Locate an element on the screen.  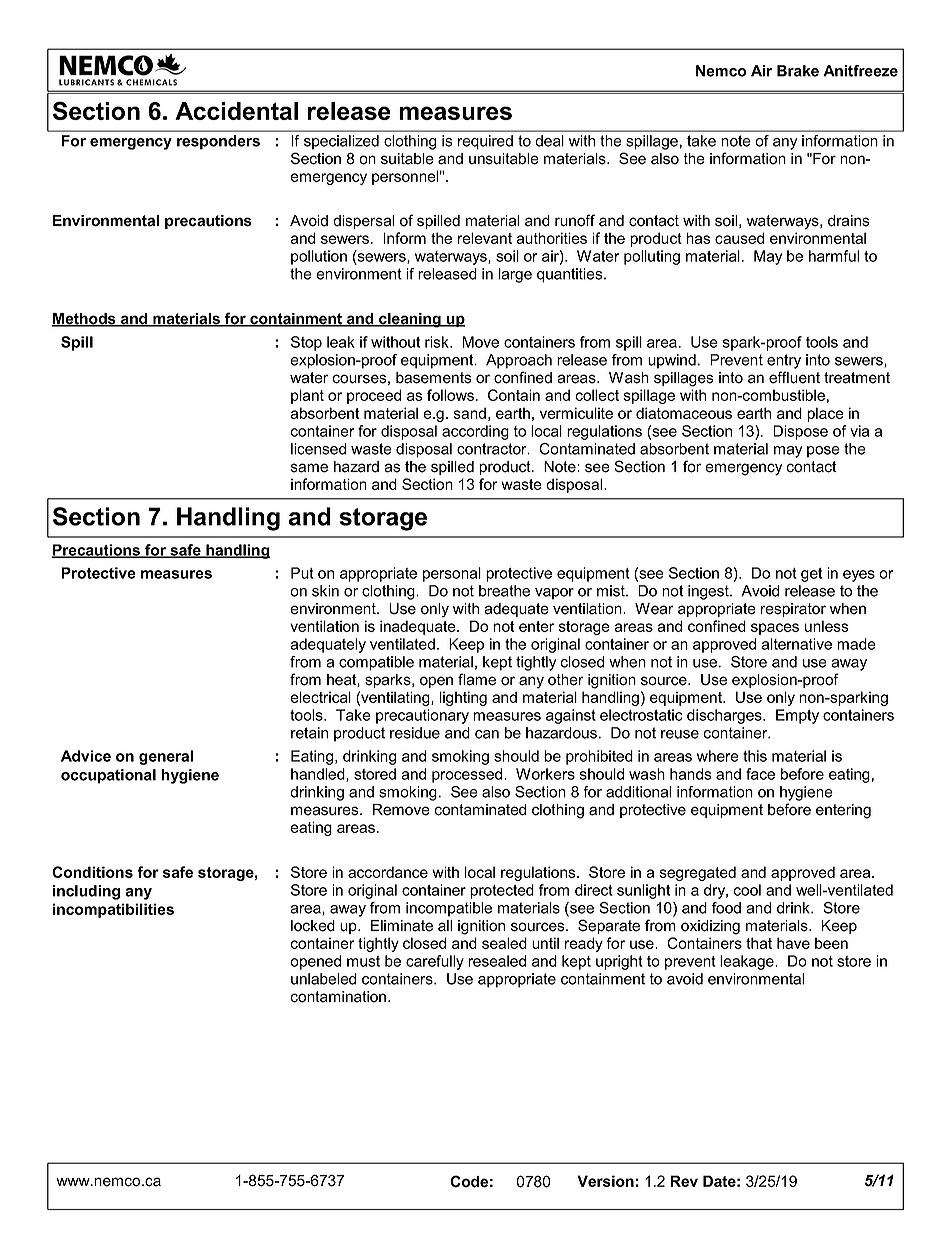
face is located at coordinates (760, 774).
